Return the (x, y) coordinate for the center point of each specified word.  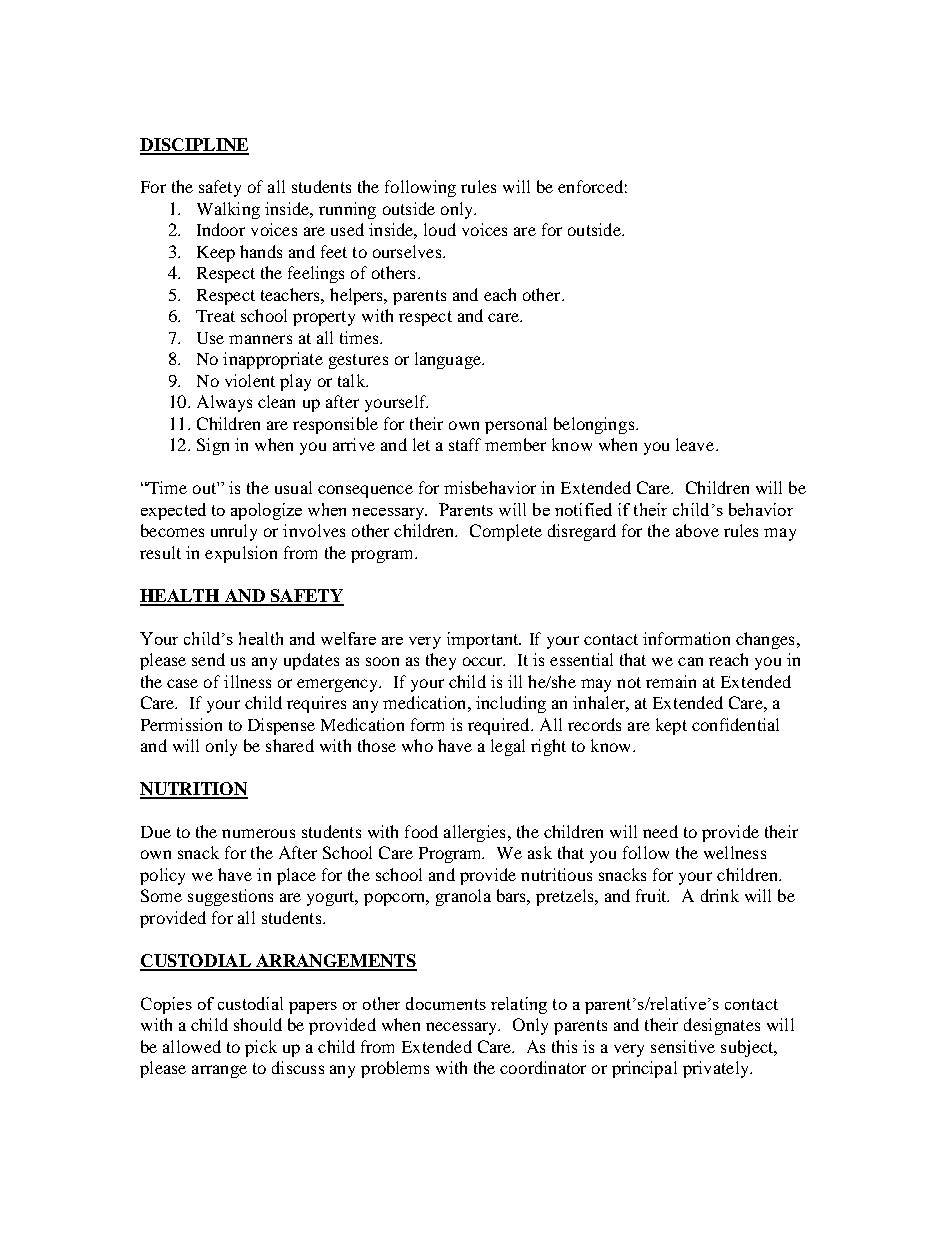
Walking (228, 210)
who (417, 745)
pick (261, 1048)
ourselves (408, 251)
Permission (181, 724)
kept (671, 726)
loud (440, 229)
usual (293, 487)
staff (465, 444)
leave (696, 444)
